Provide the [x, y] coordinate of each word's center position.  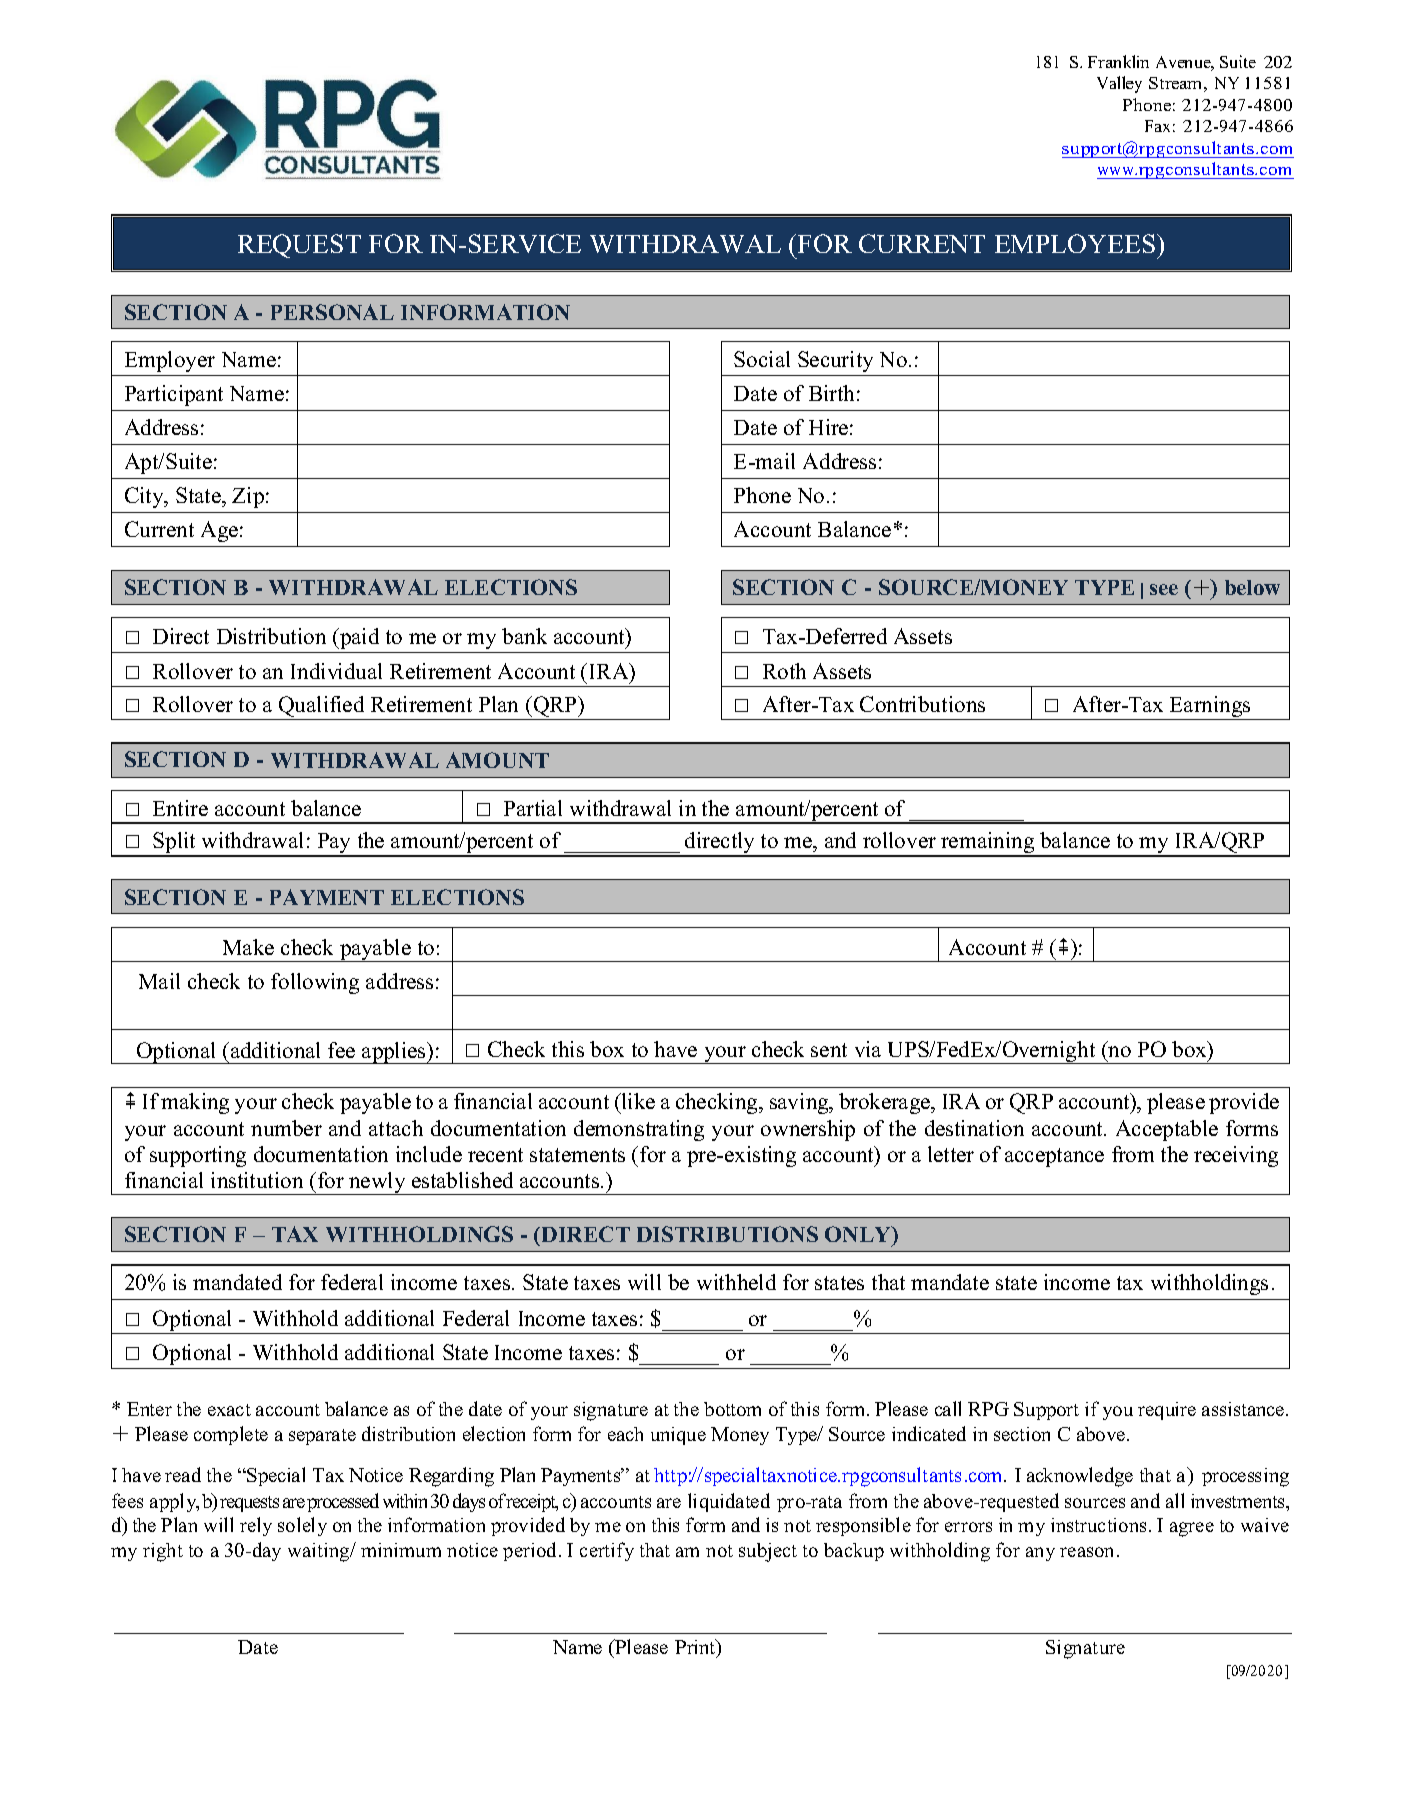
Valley [1119, 84]
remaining [988, 844]
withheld [736, 1282]
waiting [320, 1552]
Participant [174, 395]
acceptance [1054, 1157]
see [1164, 589]
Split [175, 844]
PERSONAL [332, 312]
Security [835, 361]
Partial [533, 808]
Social [762, 359]
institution [257, 1180]
